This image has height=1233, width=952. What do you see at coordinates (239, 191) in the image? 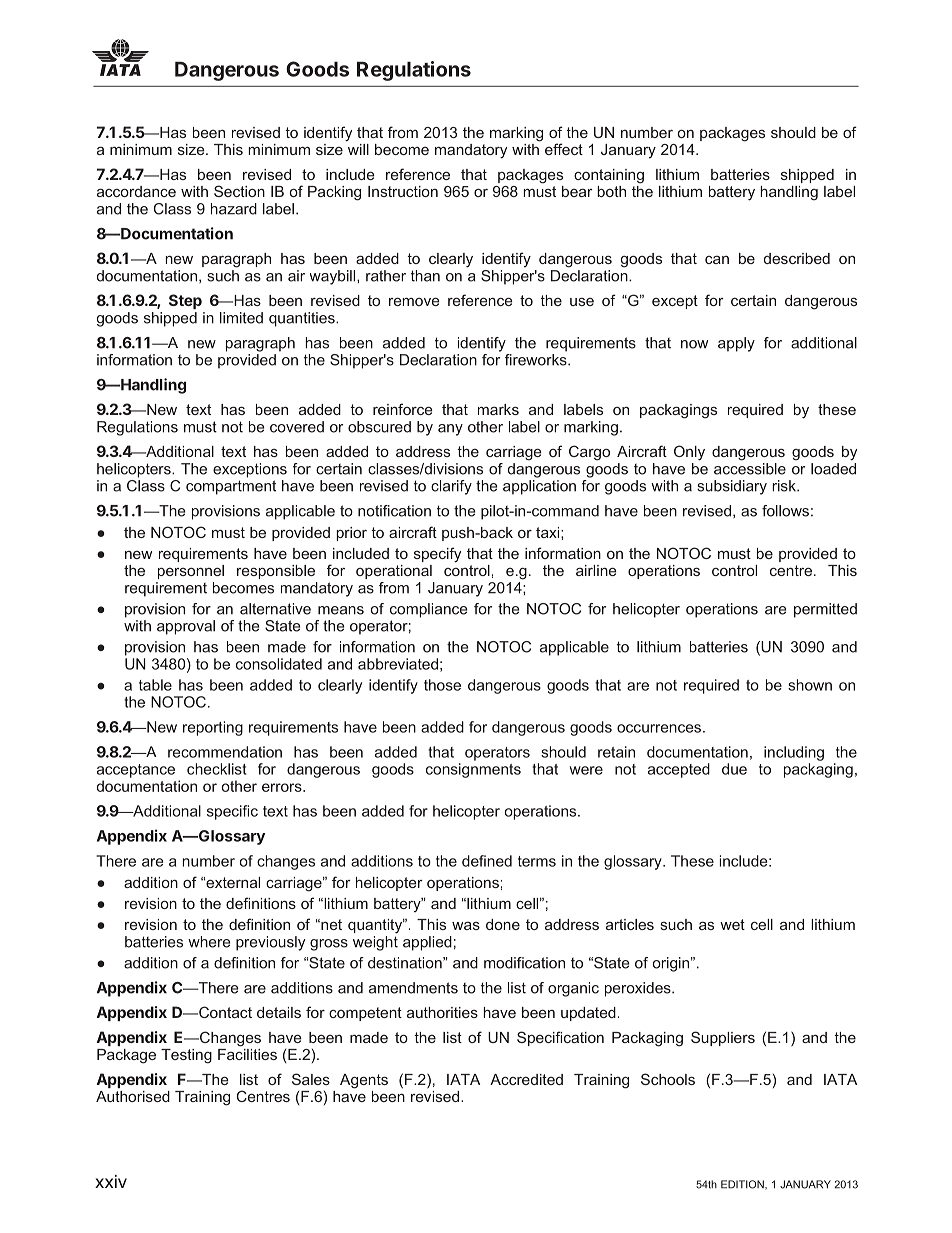
I see `Section` at bounding box center [239, 191].
